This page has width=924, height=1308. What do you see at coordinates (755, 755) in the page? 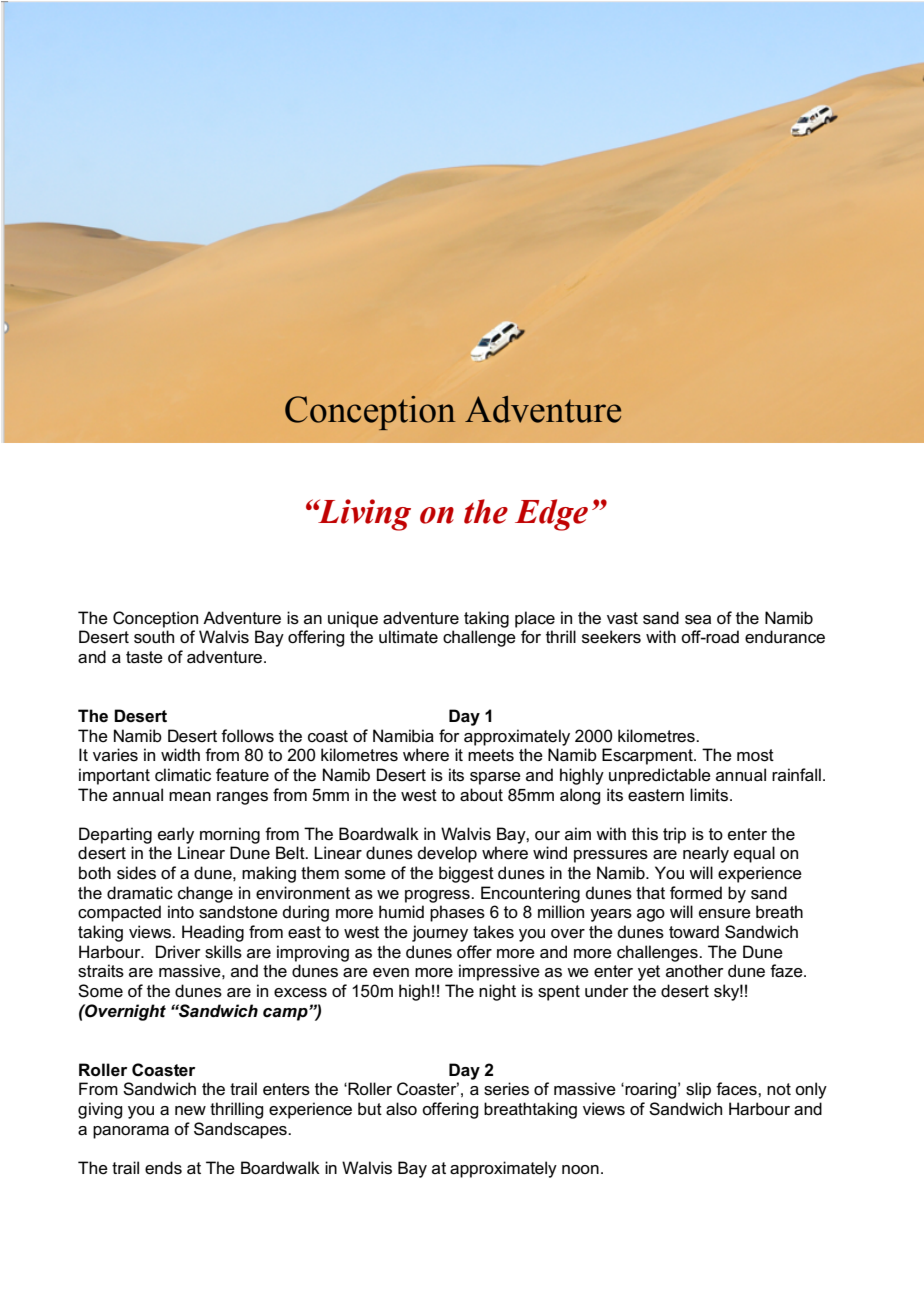
I see `most` at bounding box center [755, 755].
